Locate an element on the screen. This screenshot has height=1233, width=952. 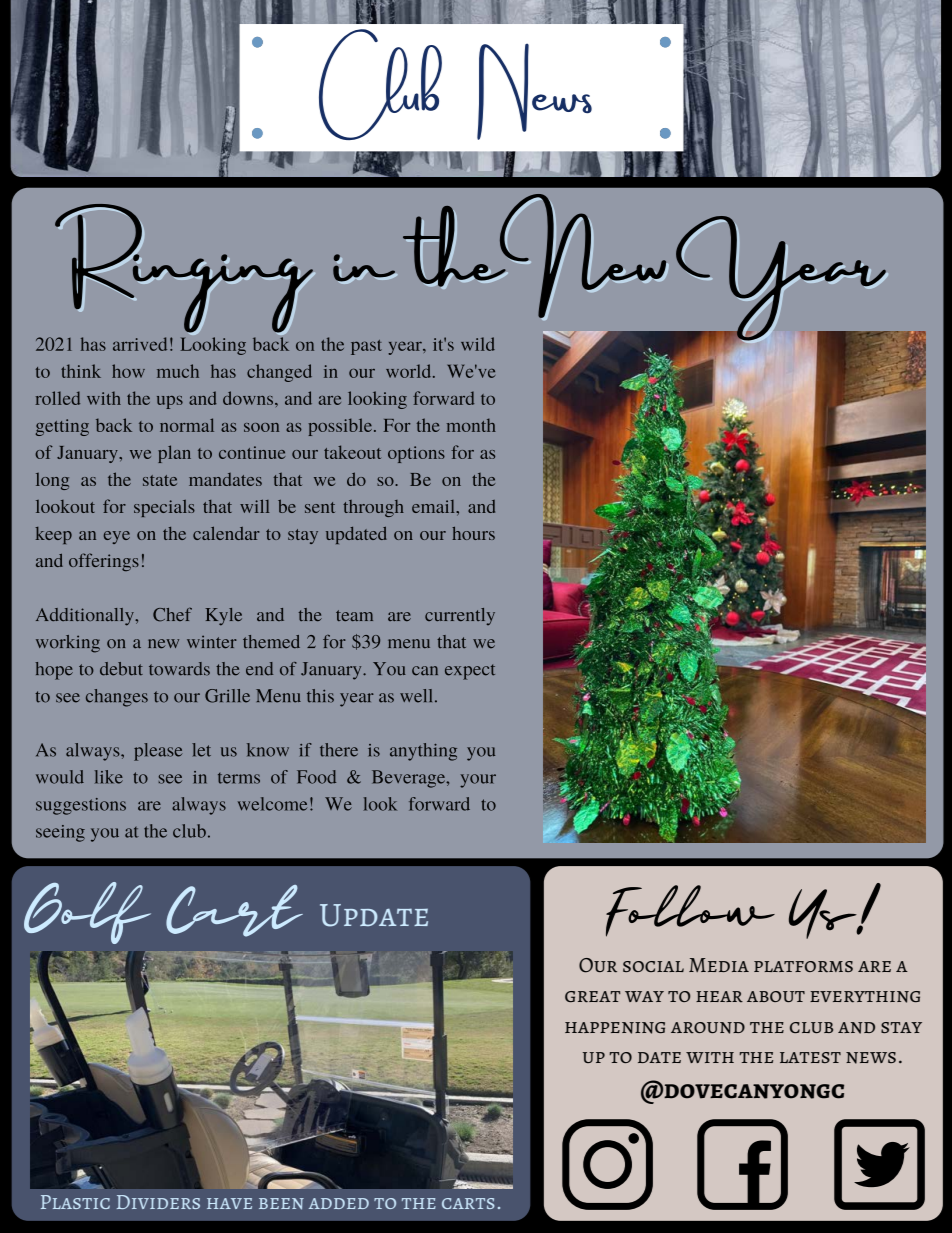
month is located at coordinates (471, 425).
